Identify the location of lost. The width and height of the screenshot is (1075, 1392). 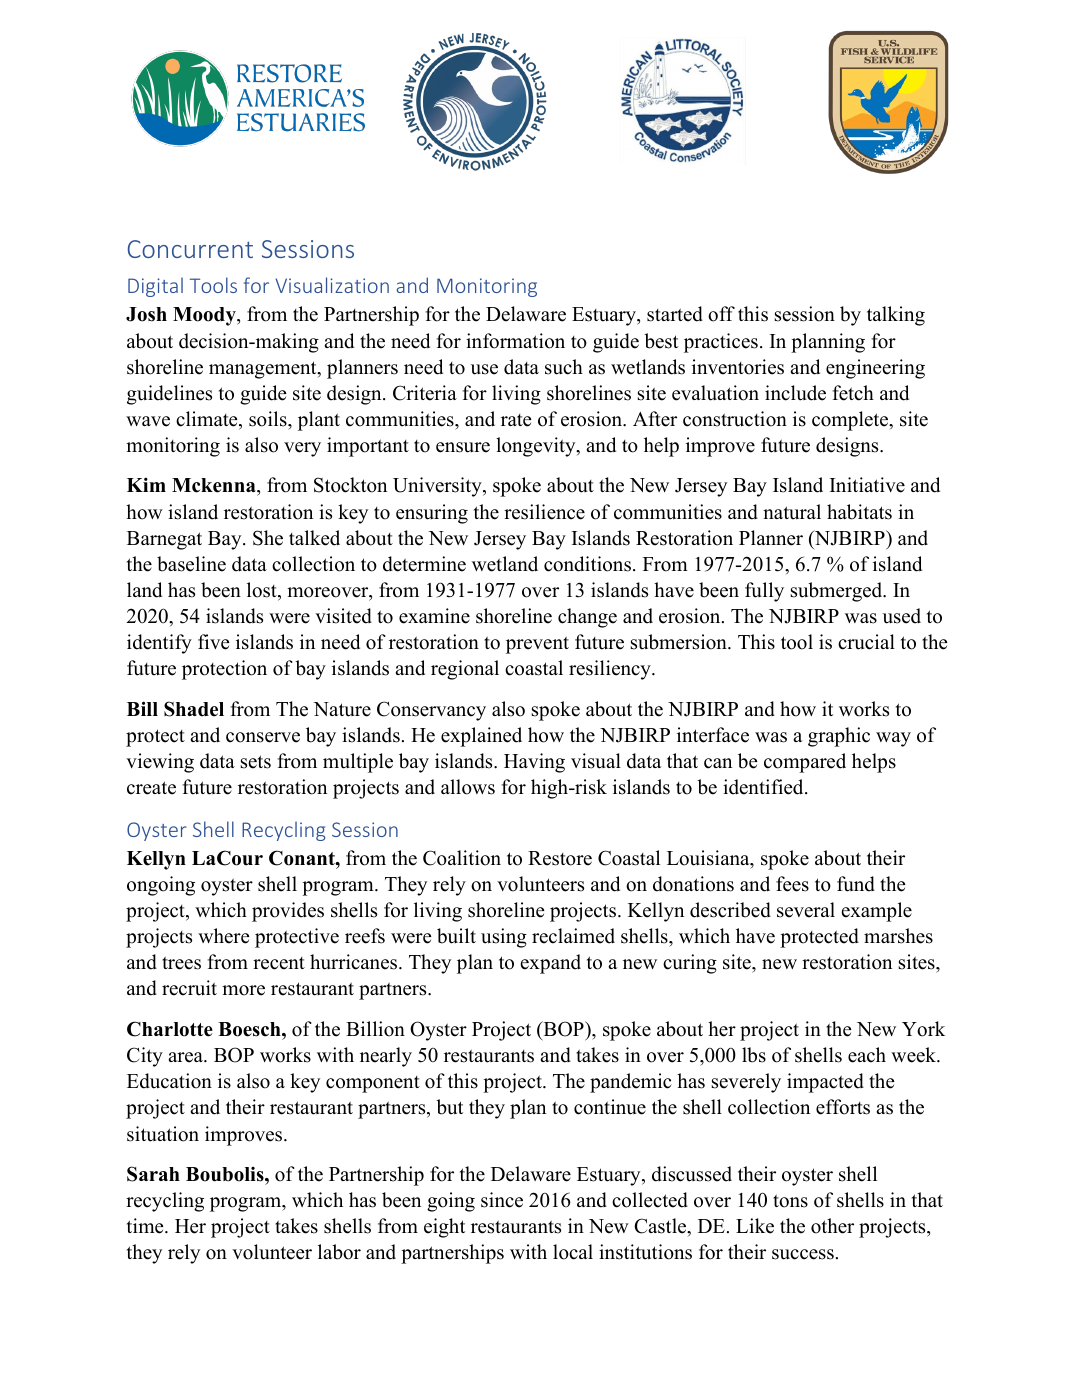
(263, 591).
